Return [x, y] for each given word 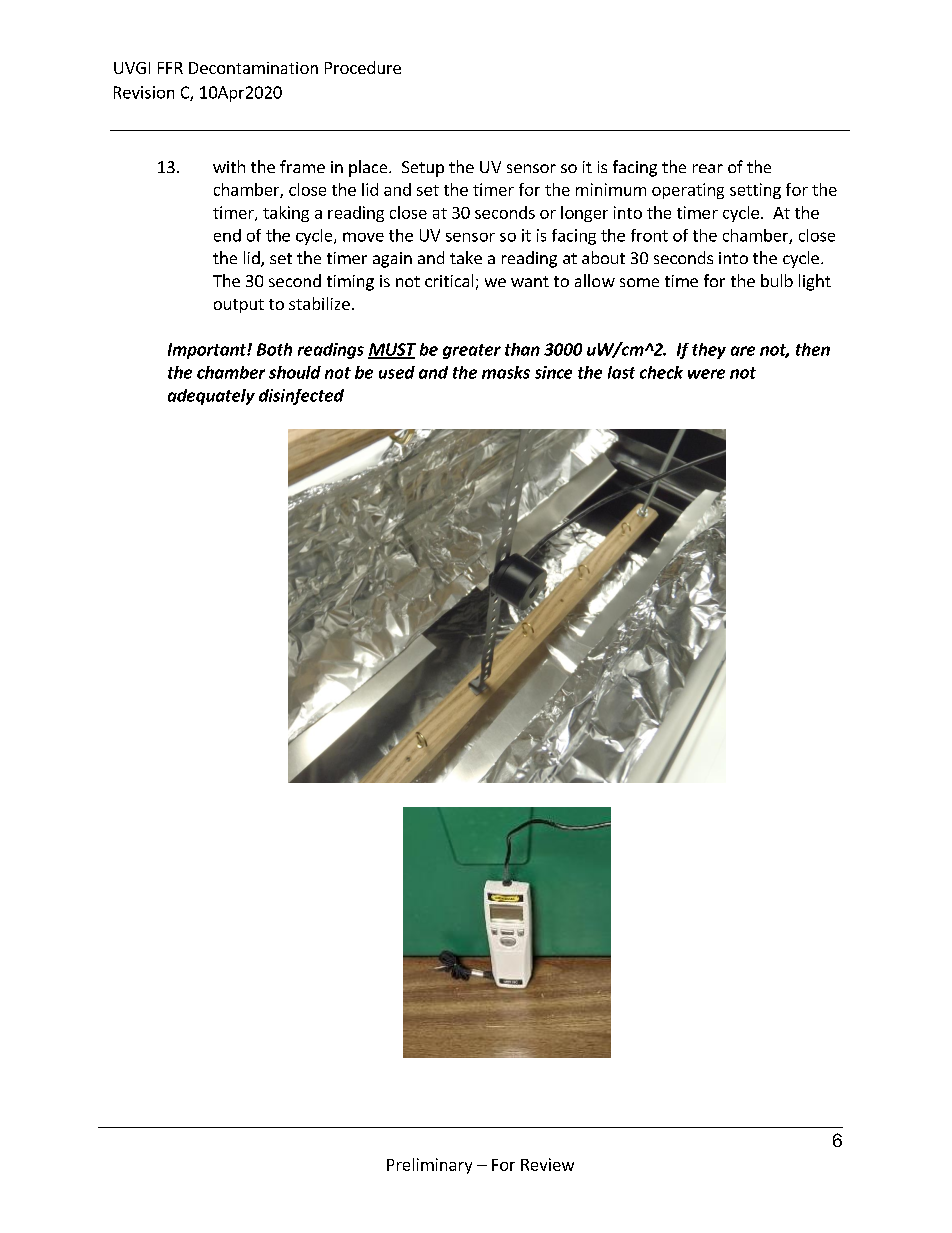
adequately [211, 397]
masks [506, 372]
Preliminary [429, 1166]
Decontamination [253, 68]
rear [708, 168]
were [706, 374]
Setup [423, 169]
